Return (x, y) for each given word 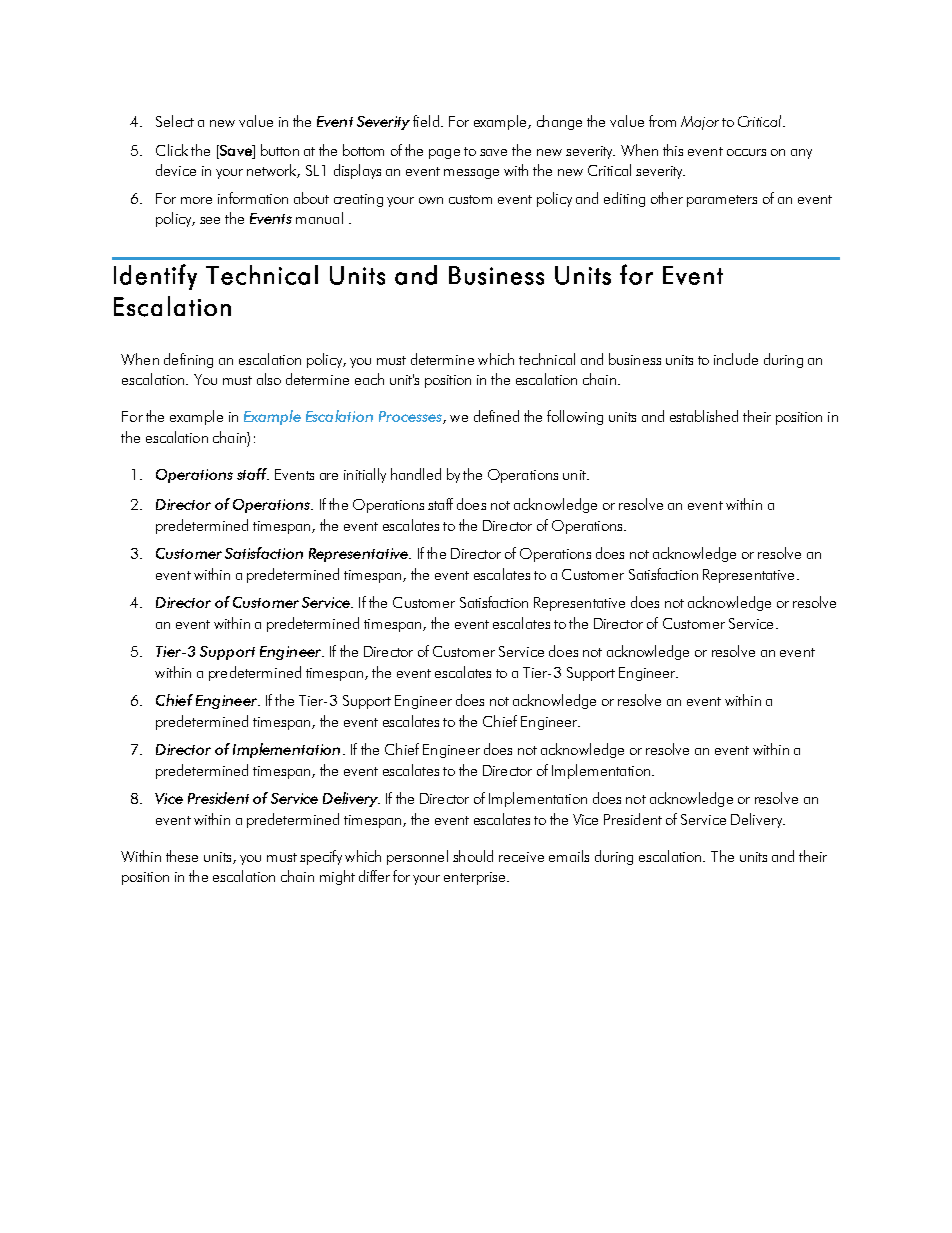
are (329, 476)
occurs (746, 152)
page (444, 154)
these (182, 856)
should (473, 856)
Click (172, 150)
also (269, 379)
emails (569, 856)
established (704, 416)
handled (416, 474)
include (736, 359)
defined (496, 416)
